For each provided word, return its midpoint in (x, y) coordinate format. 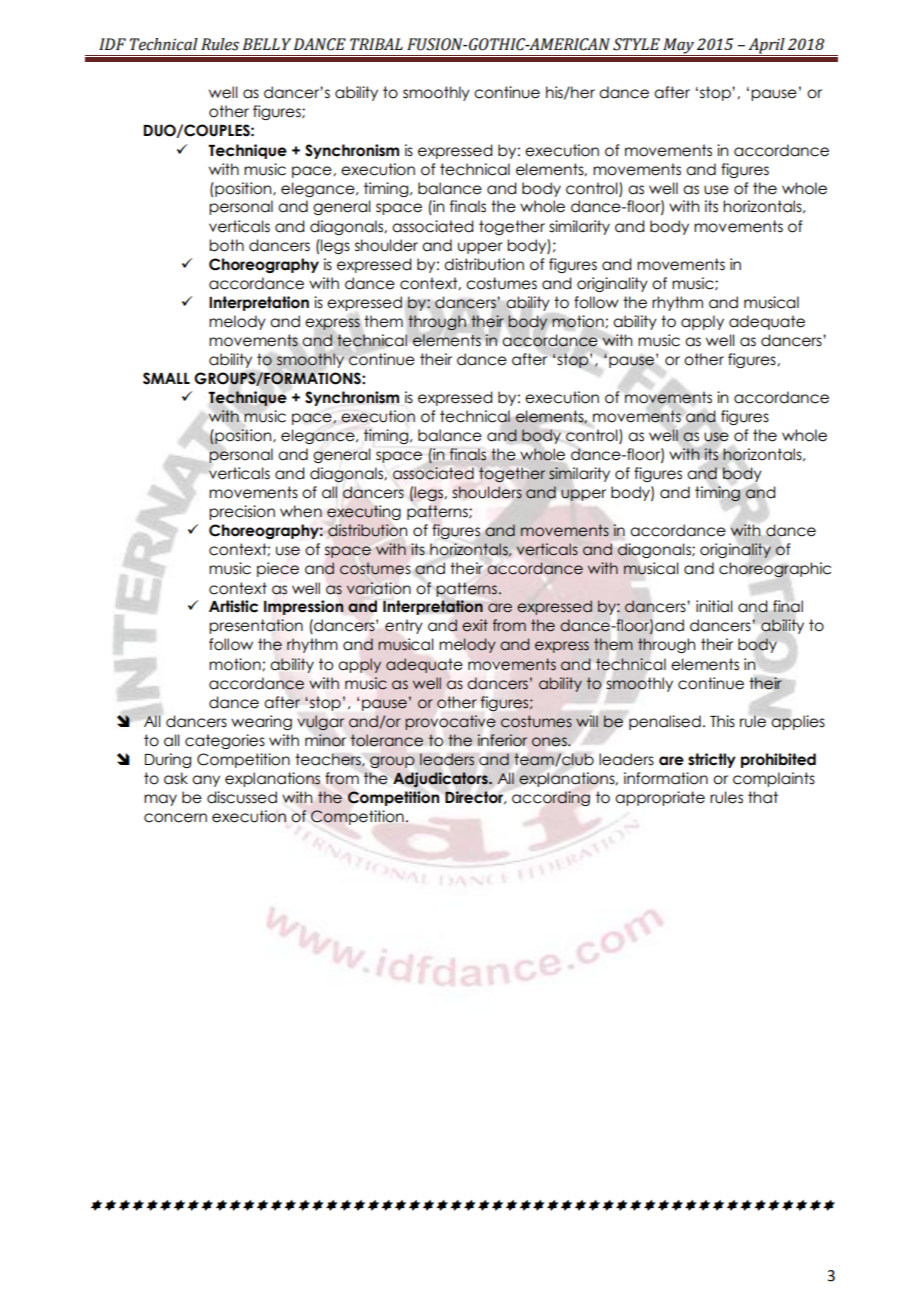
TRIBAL (376, 44)
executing (364, 512)
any (206, 781)
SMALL (166, 378)
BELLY (267, 44)
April (766, 47)
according (551, 798)
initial (714, 606)
